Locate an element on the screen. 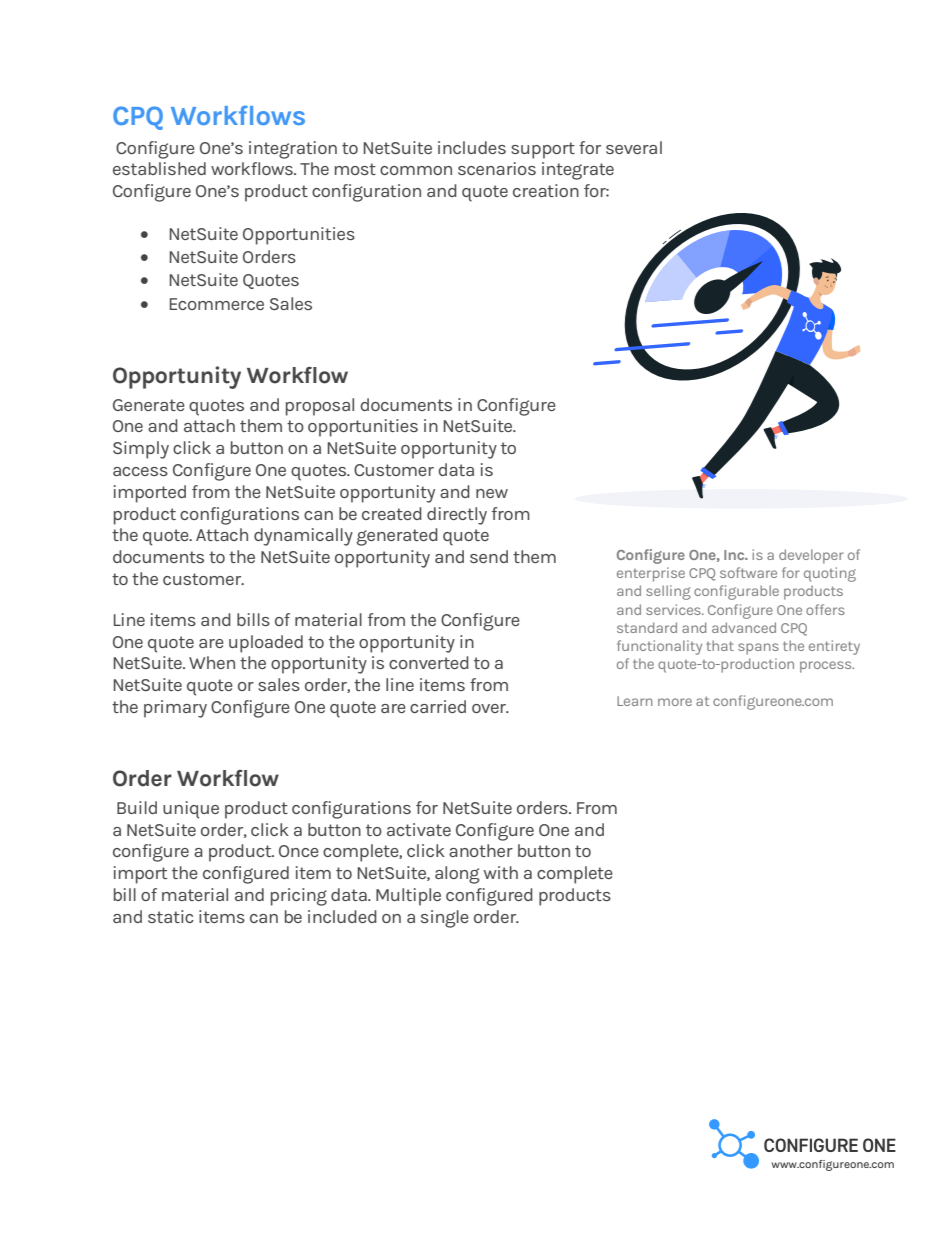 This screenshot has height=1233, width=952. new is located at coordinates (492, 493).
